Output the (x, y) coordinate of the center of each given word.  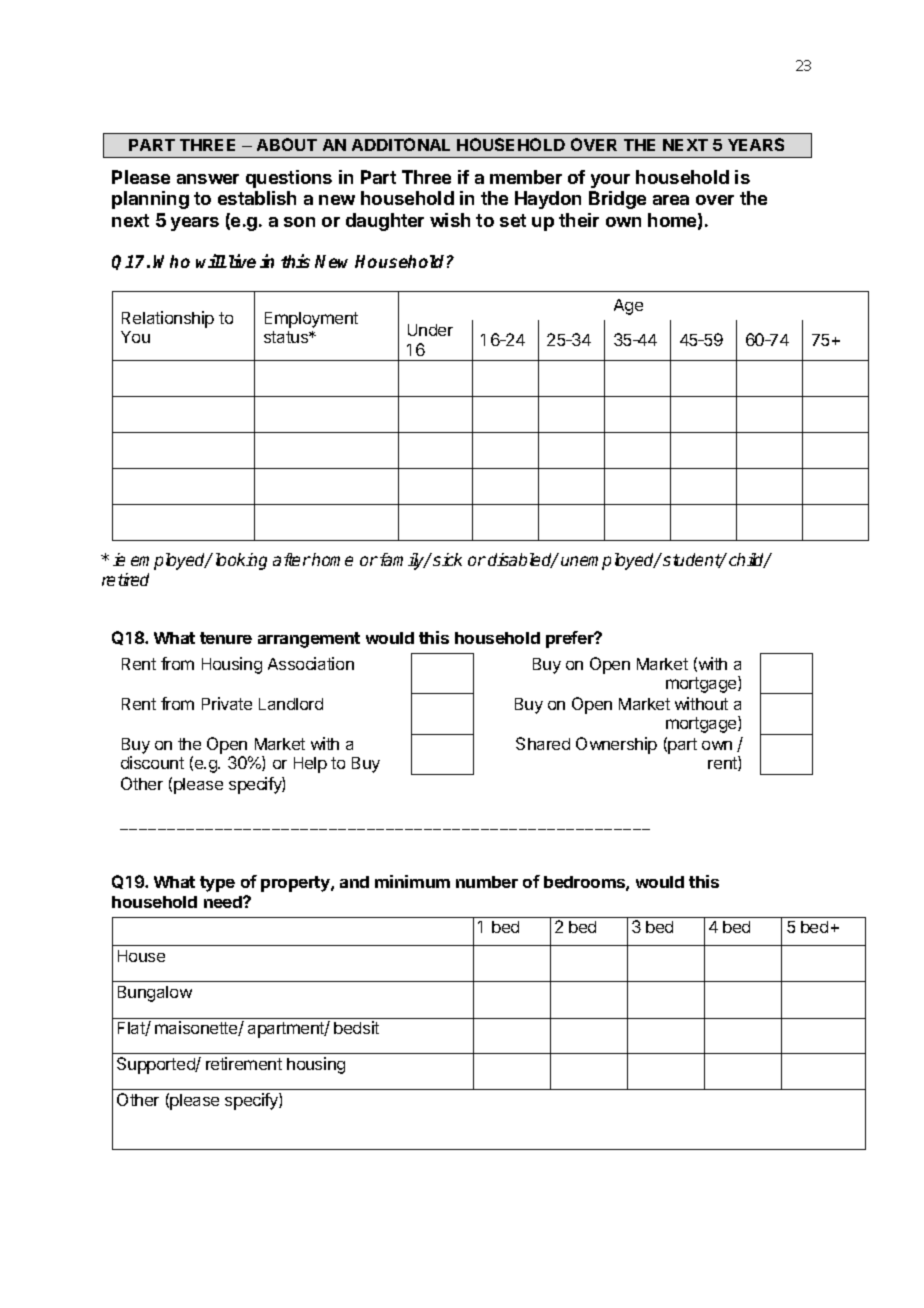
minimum (412, 881)
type (217, 884)
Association (311, 663)
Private (227, 703)
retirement (244, 1063)
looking (241, 561)
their (579, 220)
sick (447, 559)
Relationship (168, 319)
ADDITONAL (401, 144)
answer (208, 179)
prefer (571, 639)
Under (430, 330)
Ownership (616, 745)
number (487, 882)
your (610, 181)
